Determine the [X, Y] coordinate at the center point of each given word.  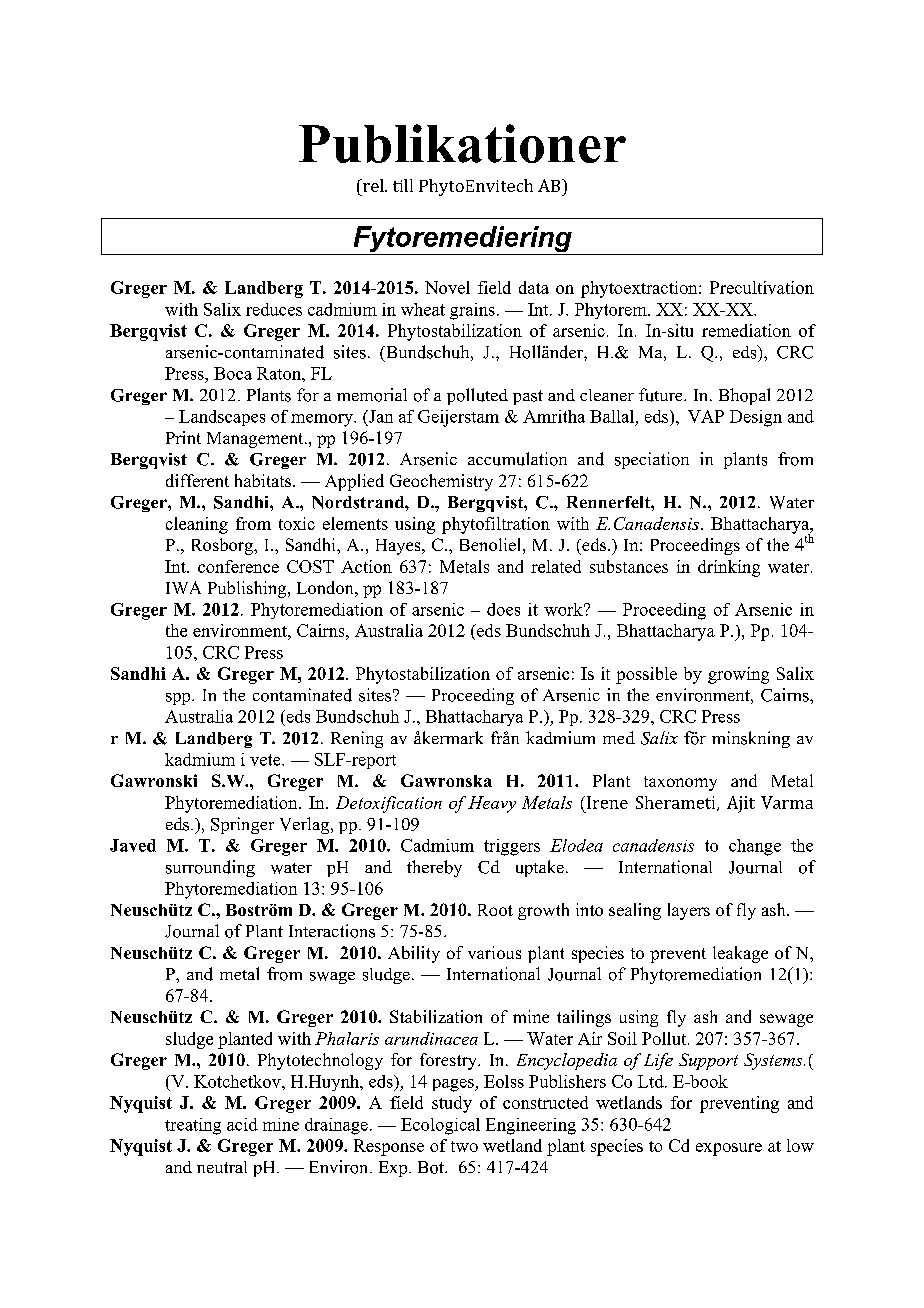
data [534, 287]
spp [179, 699]
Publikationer [462, 143]
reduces [274, 309]
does [503, 609]
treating [193, 1126]
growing [738, 675]
